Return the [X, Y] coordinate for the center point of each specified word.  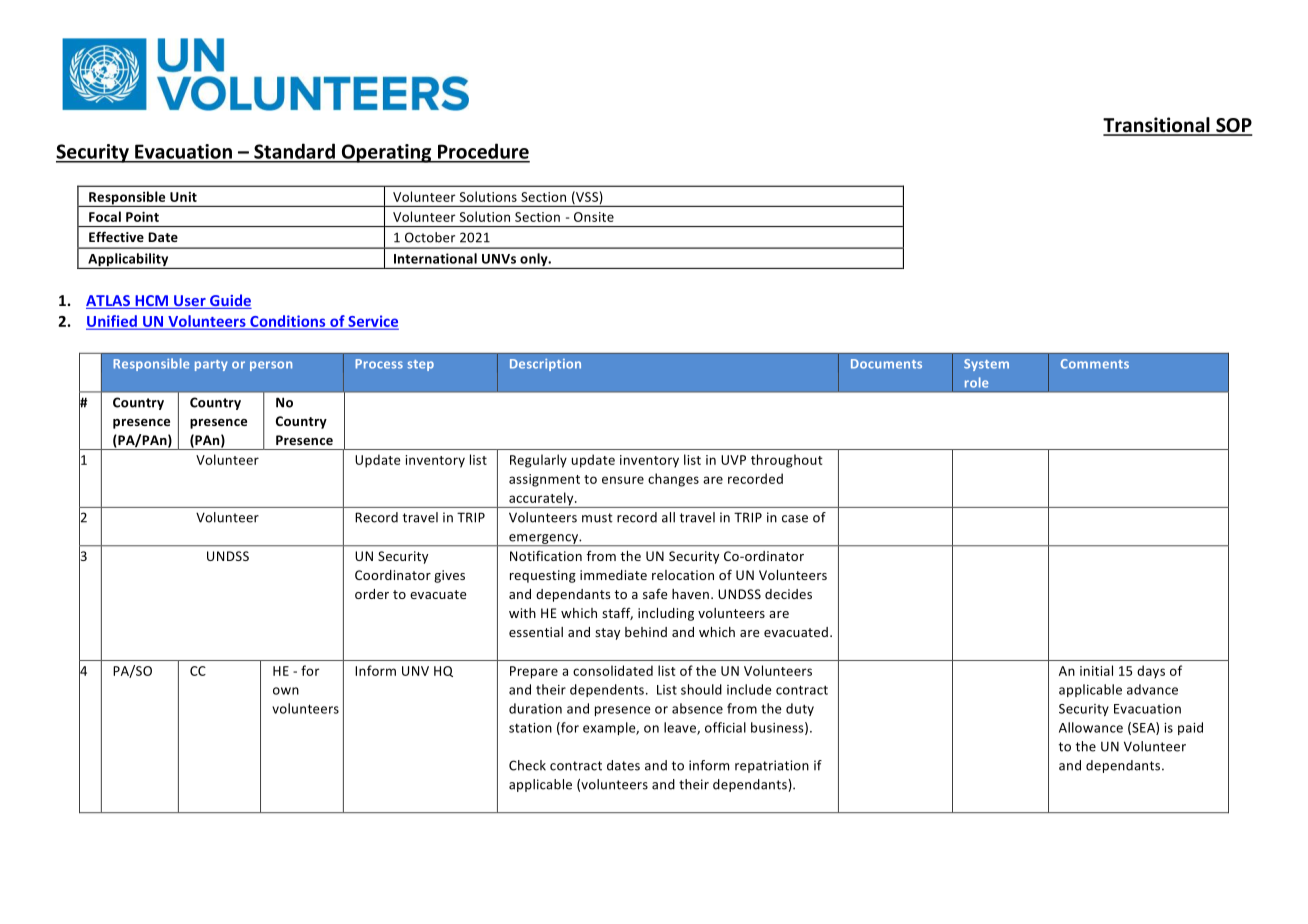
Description [545, 365]
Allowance [1091, 727]
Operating [386, 153]
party [211, 365]
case [795, 519]
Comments [1095, 364]
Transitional [1157, 126]
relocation [683, 575]
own [286, 691]
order [372, 594]
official [725, 727]
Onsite [594, 217]
